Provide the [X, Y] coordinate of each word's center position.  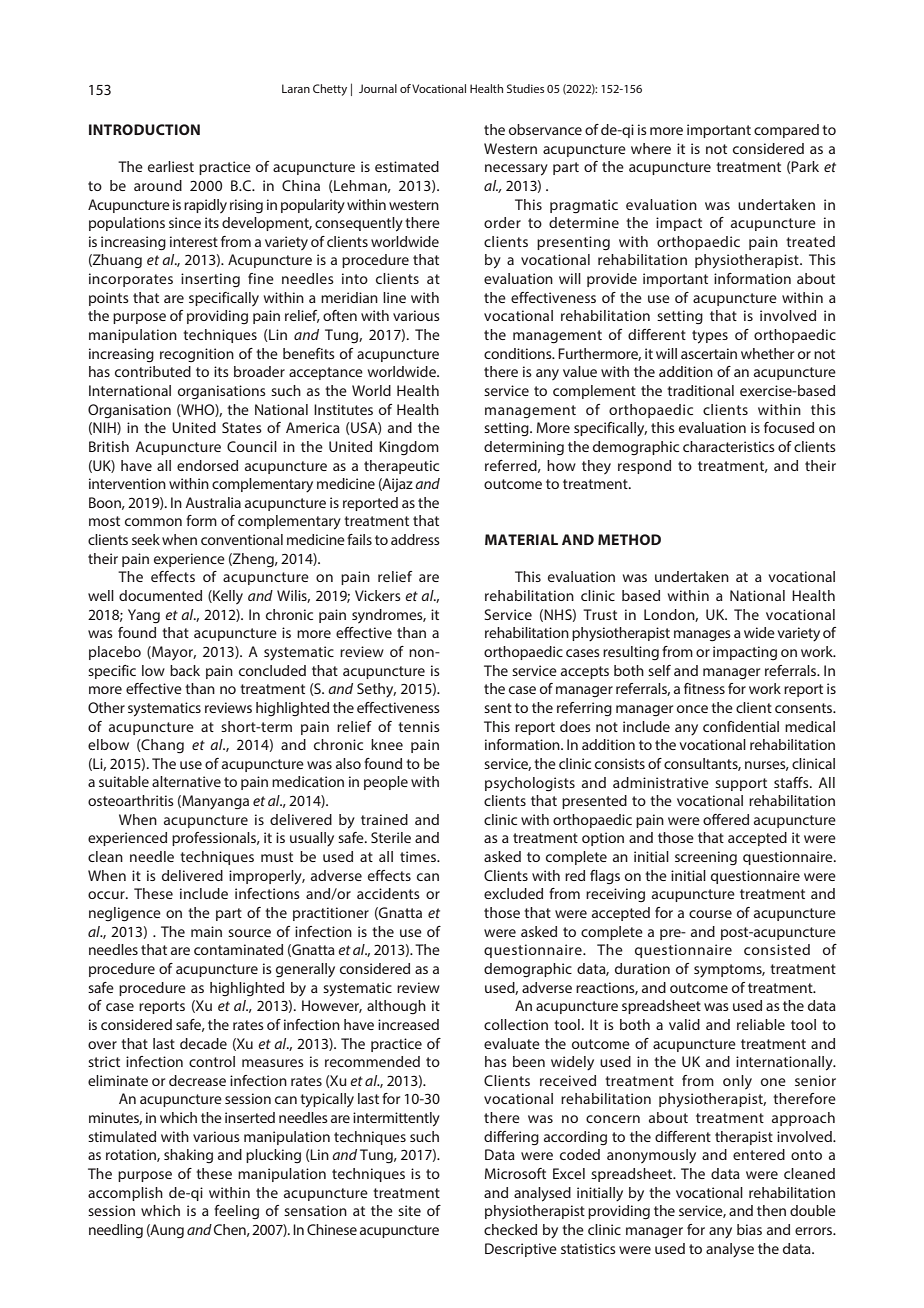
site [409, 1210]
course [710, 914]
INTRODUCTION [144, 129]
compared [786, 131]
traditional [700, 390]
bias [749, 1229]
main [206, 931]
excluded [513, 893]
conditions [519, 353]
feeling [236, 1212]
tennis [419, 726]
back [185, 670]
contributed [153, 371]
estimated [407, 166]
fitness [704, 688]
